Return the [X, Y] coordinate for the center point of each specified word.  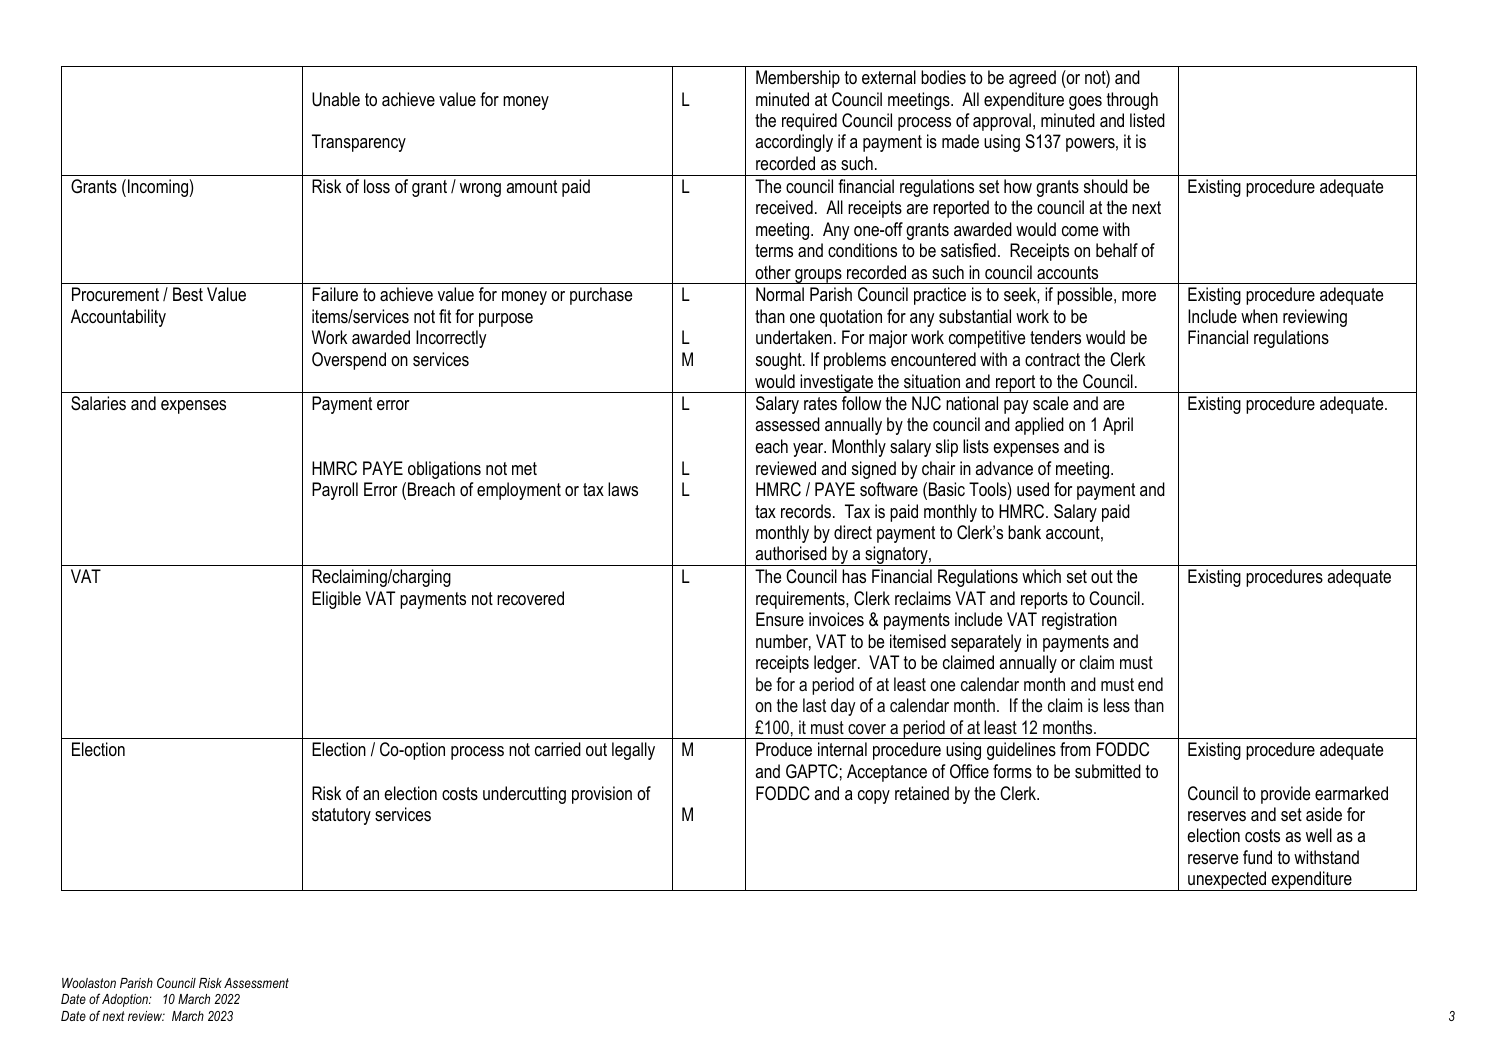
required [809, 122]
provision [602, 795]
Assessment [256, 983]
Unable [336, 99]
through [1132, 101]
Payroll [335, 491]
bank [1024, 532]
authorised [791, 553]
